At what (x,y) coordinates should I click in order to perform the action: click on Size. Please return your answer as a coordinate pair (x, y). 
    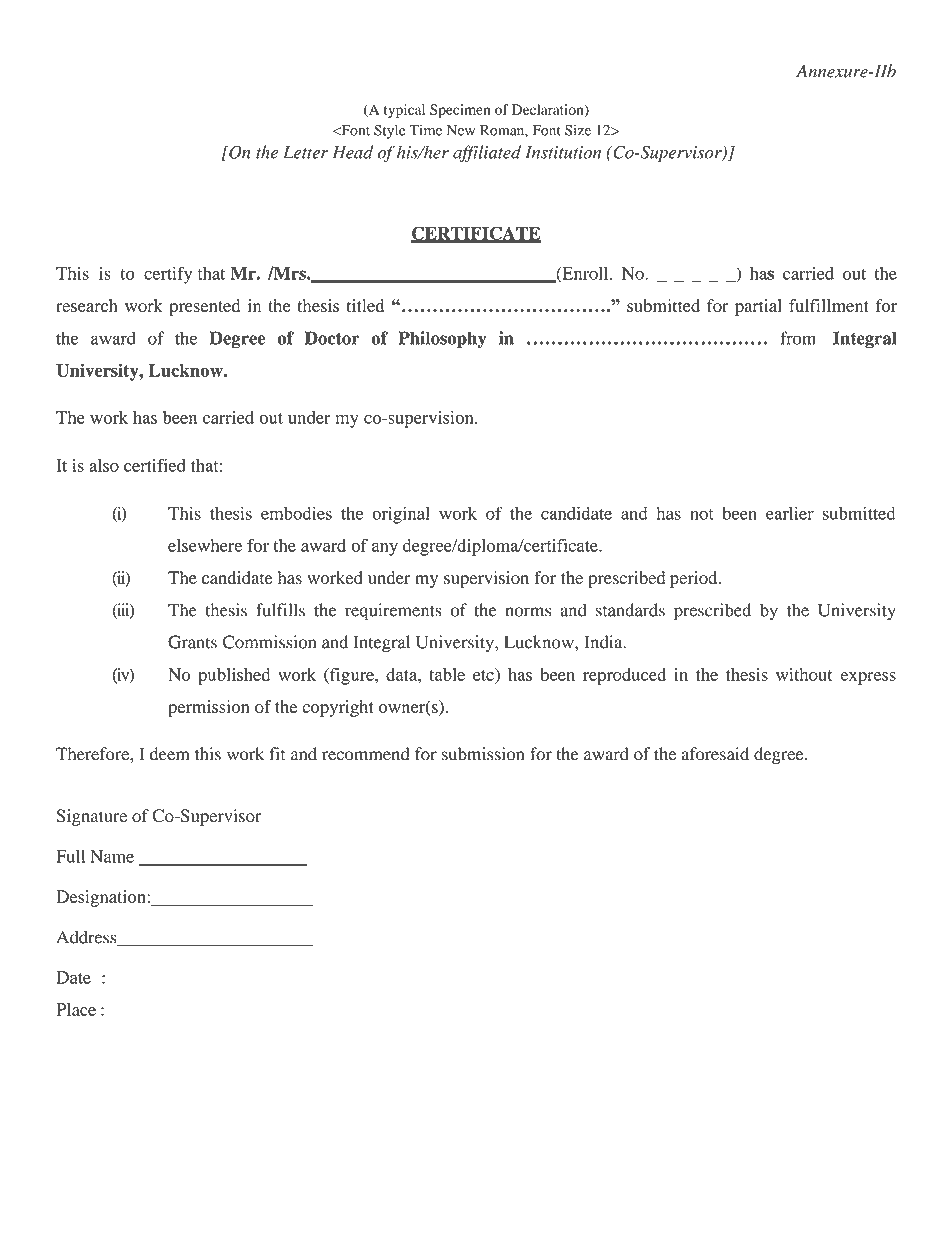
    Looking at the image, I should click on (578, 130).
